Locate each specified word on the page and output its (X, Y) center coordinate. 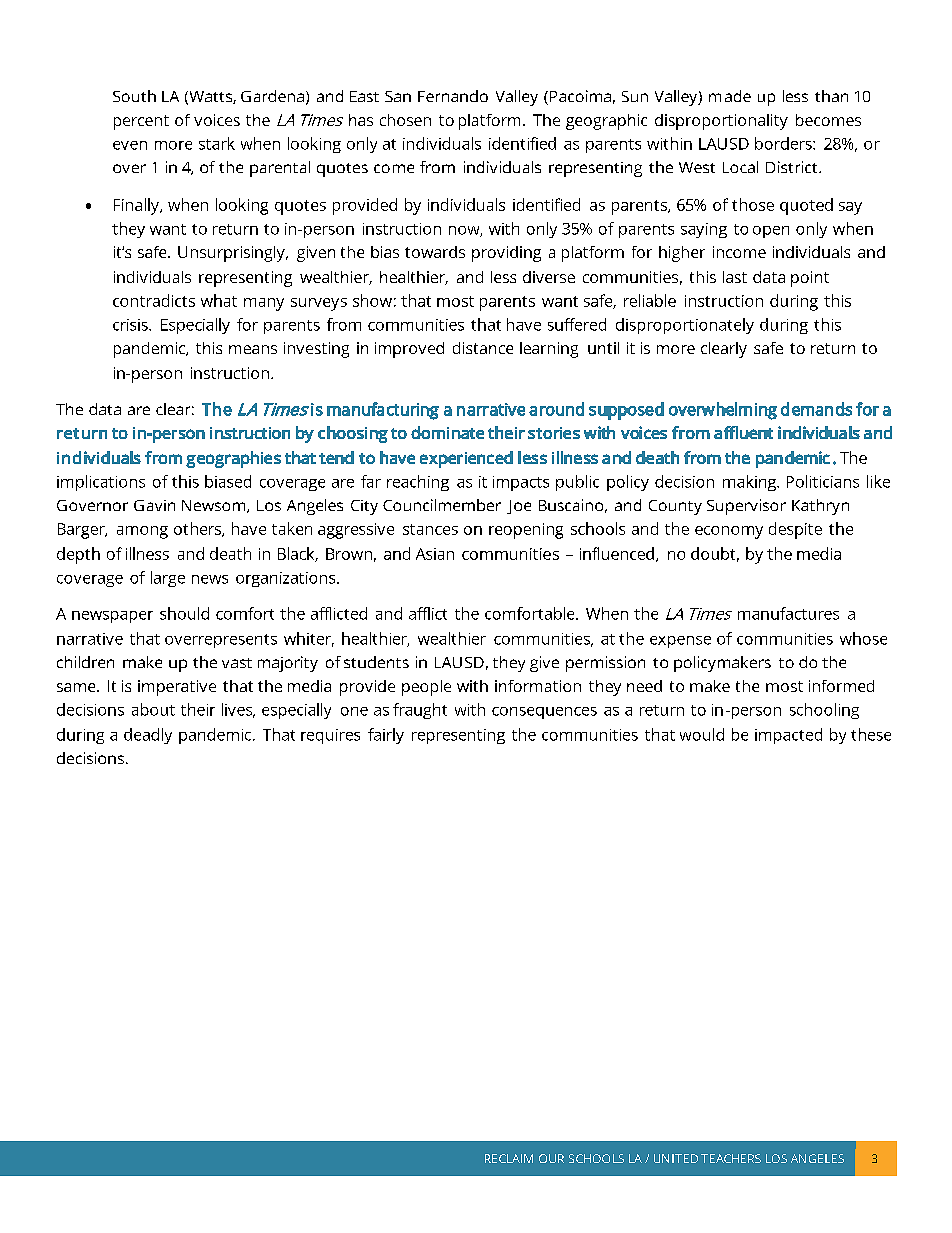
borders (784, 143)
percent (141, 122)
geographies (233, 459)
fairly (386, 736)
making (751, 483)
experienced (466, 459)
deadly (148, 736)
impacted (788, 736)
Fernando (453, 96)
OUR (551, 1158)
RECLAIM (509, 1158)
